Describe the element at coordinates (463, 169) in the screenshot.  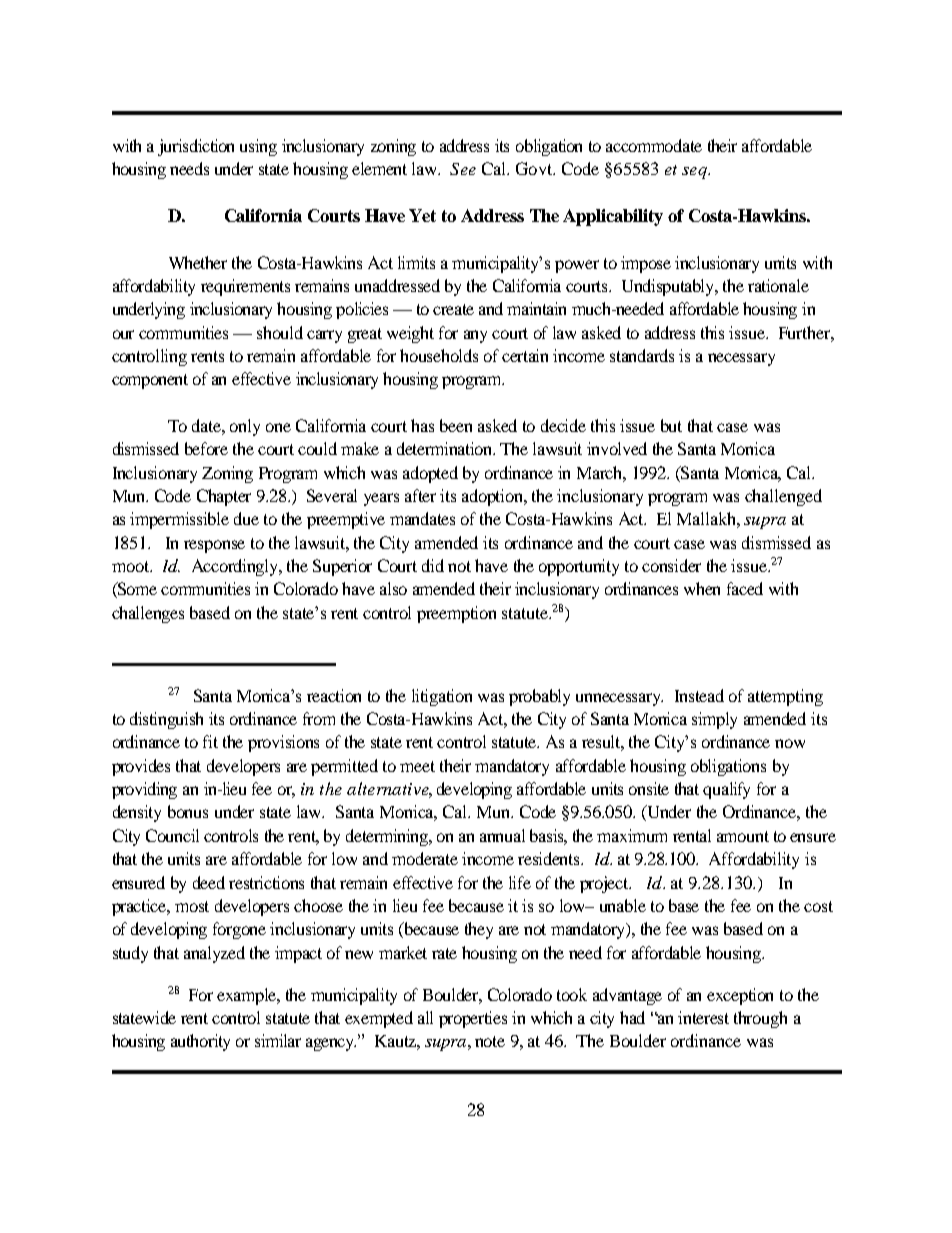
I see `See` at that location.
